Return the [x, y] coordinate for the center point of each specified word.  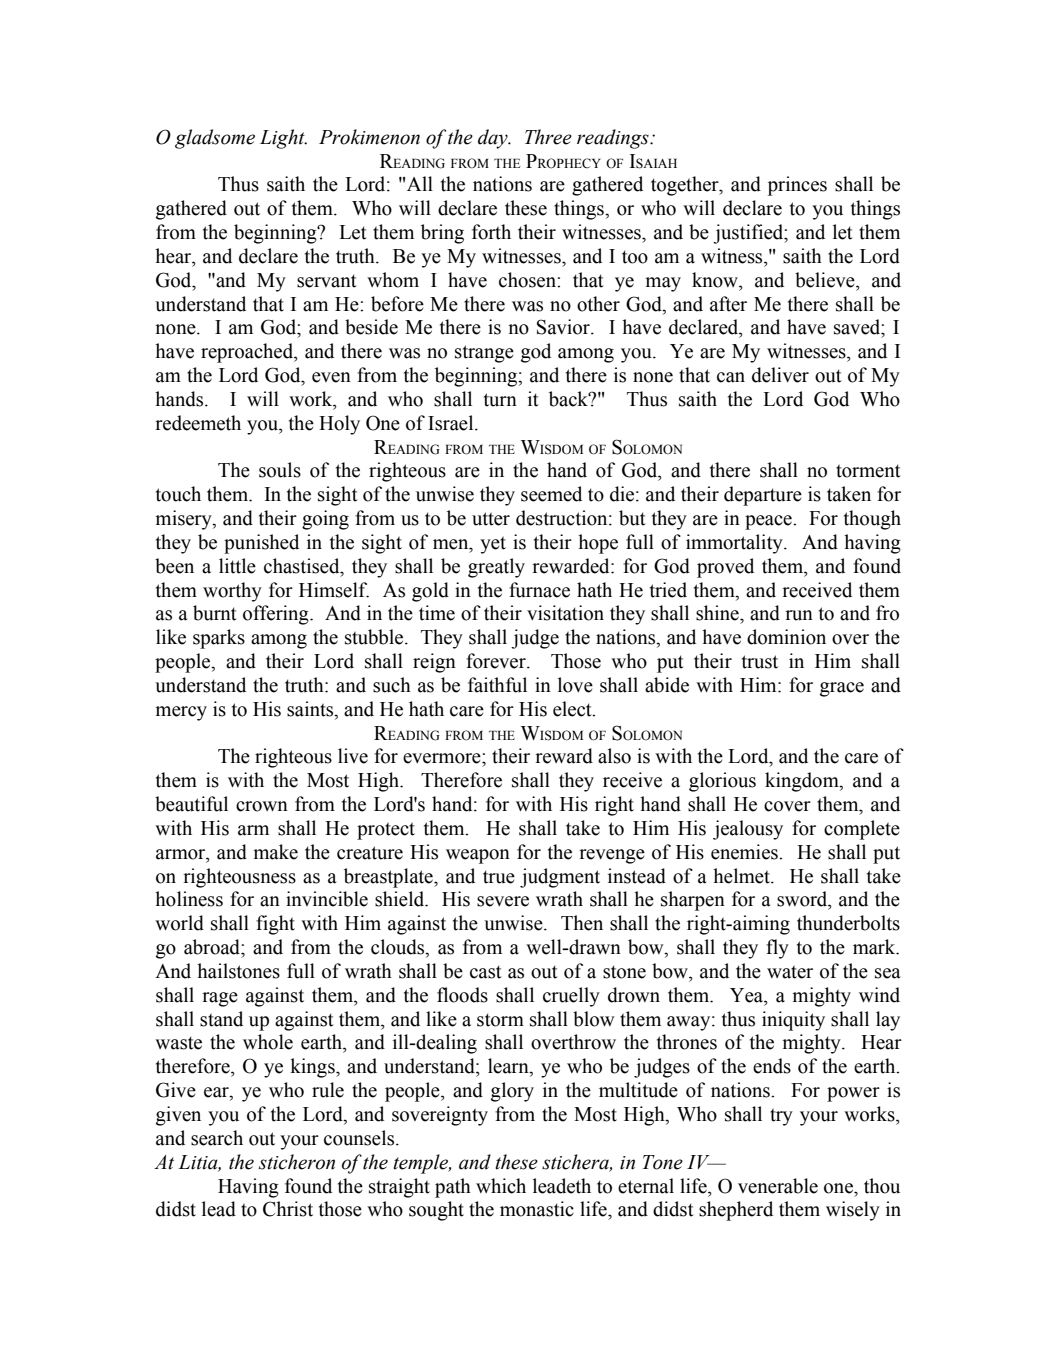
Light [283, 139]
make [275, 852]
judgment [560, 878]
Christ [288, 1209]
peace [769, 522]
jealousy [748, 830]
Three [548, 137]
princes [797, 186]
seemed [551, 494]
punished [261, 544]
